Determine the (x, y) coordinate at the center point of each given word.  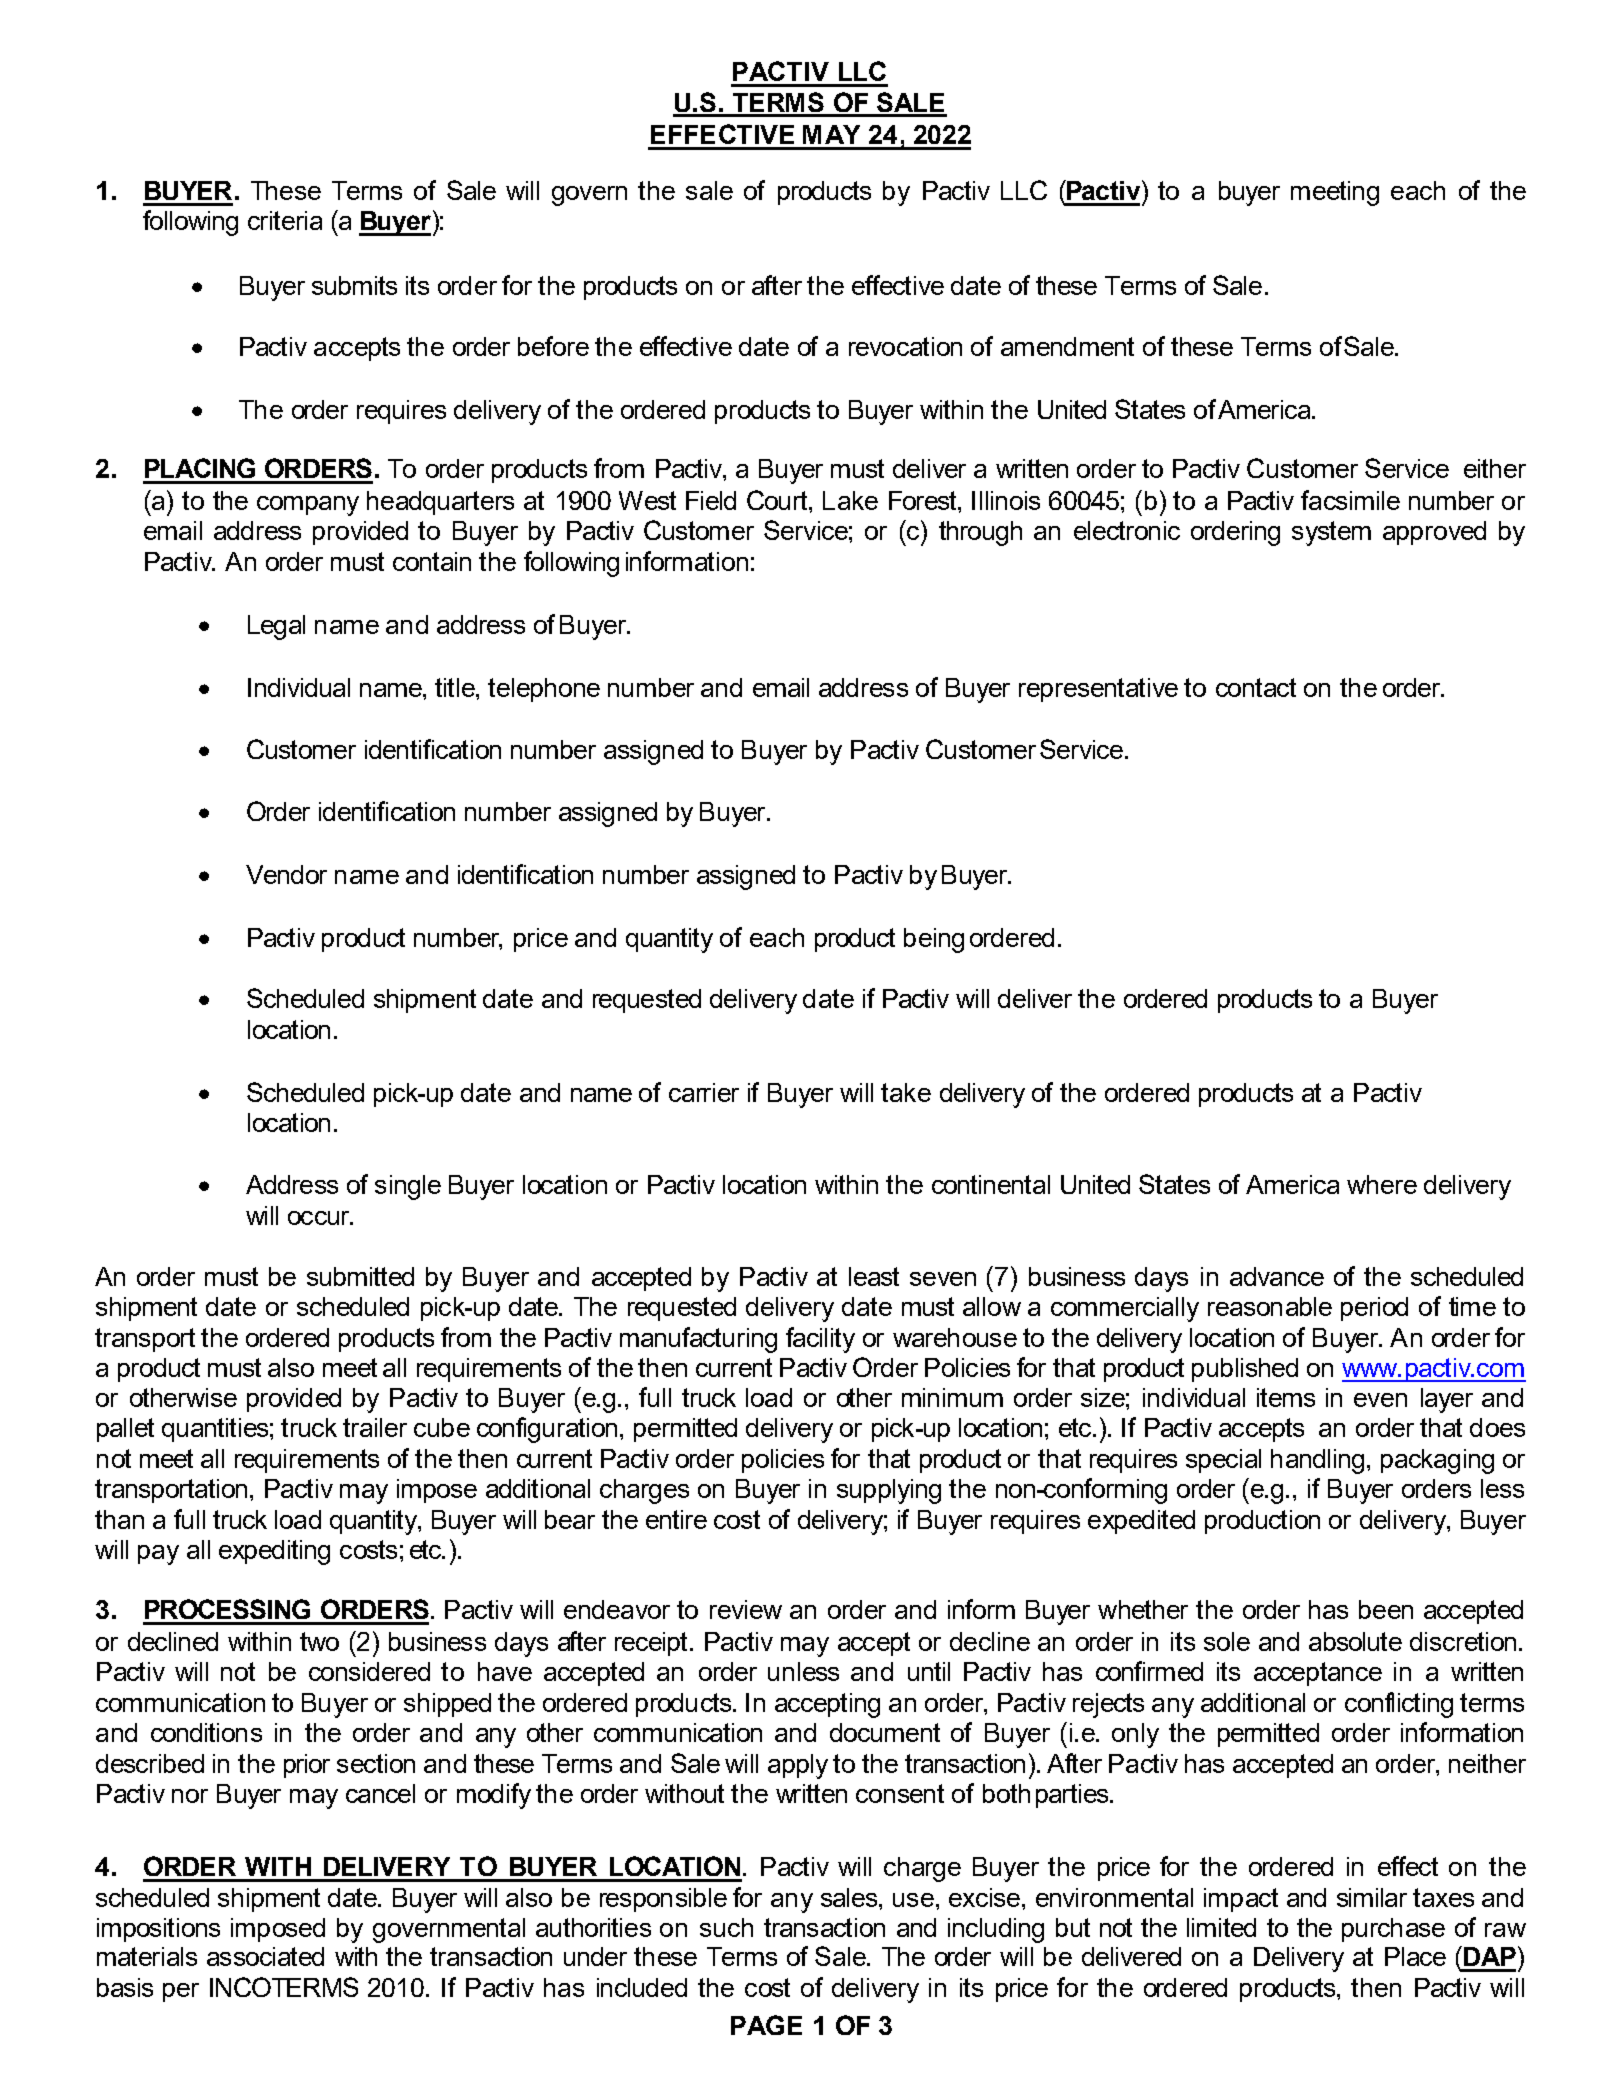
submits (354, 285)
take (906, 1092)
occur (320, 1218)
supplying (889, 1491)
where (1382, 1184)
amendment (1067, 346)
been (1386, 1609)
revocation (905, 346)
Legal (276, 627)
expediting (274, 1552)
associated (265, 1956)
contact (1256, 687)
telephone (544, 690)
